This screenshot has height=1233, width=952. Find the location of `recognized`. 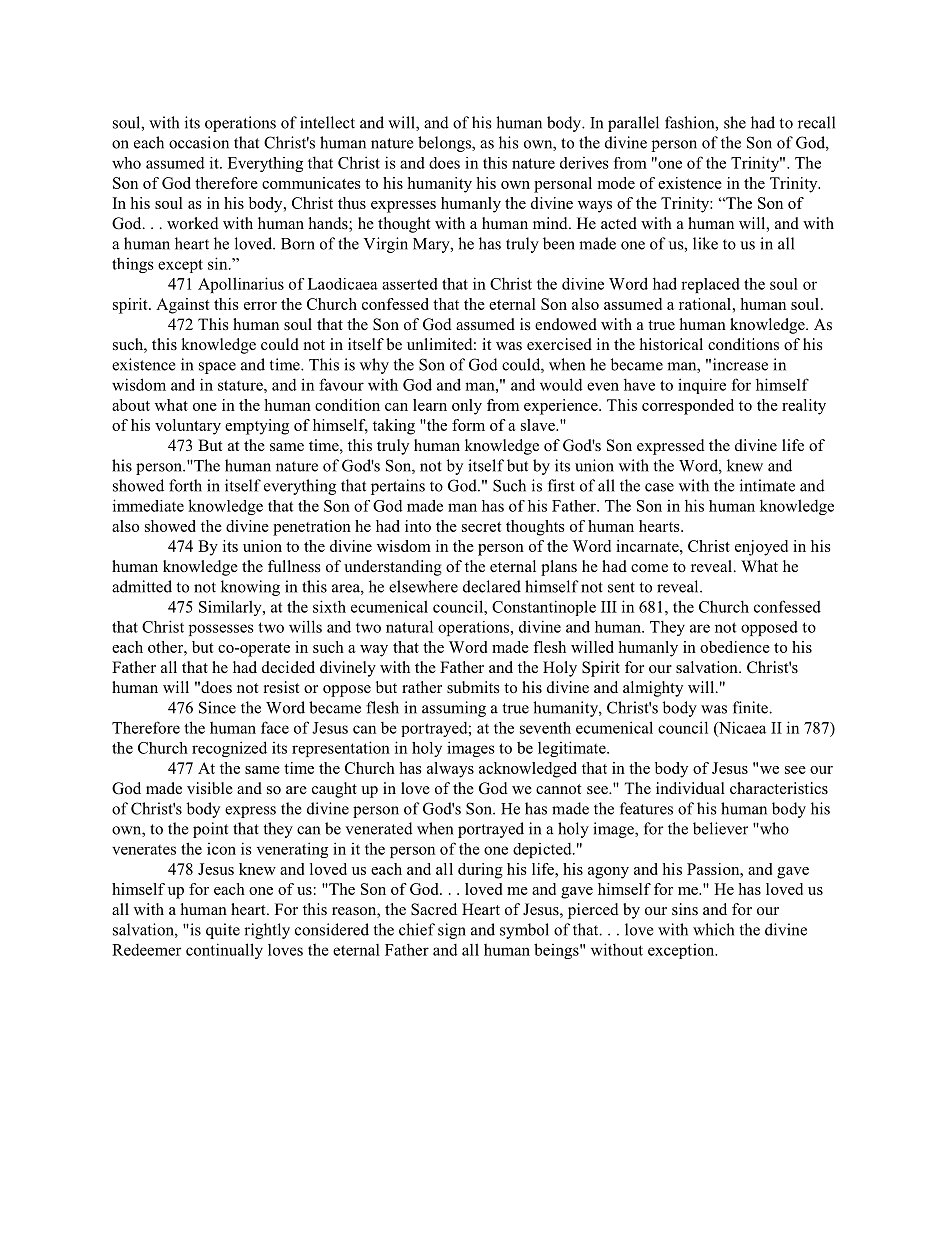

recognized is located at coordinates (229, 749).
